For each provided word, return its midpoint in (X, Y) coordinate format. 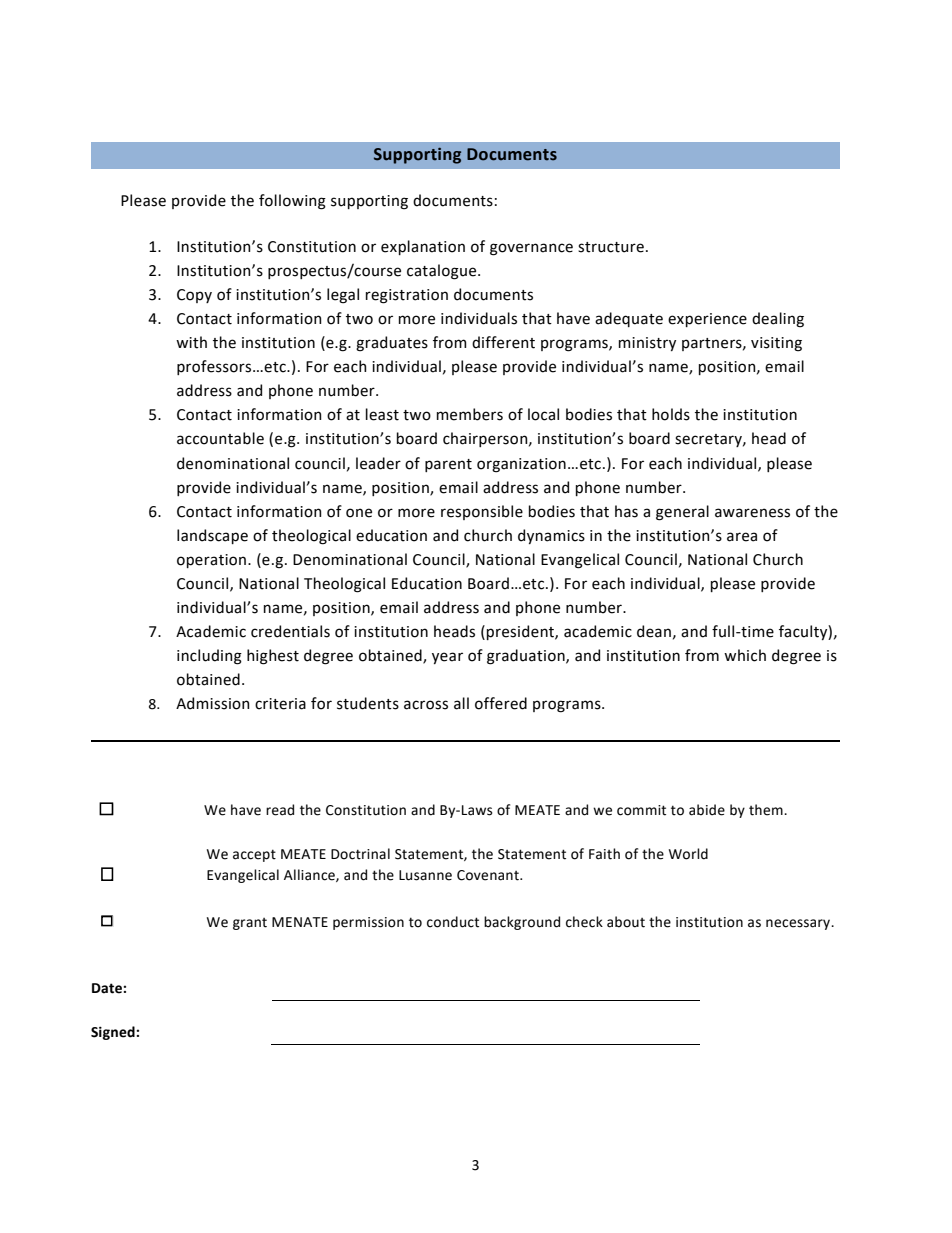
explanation (423, 247)
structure (611, 247)
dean (654, 631)
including (209, 657)
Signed (114, 1033)
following (292, 202)
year (447, 658)
